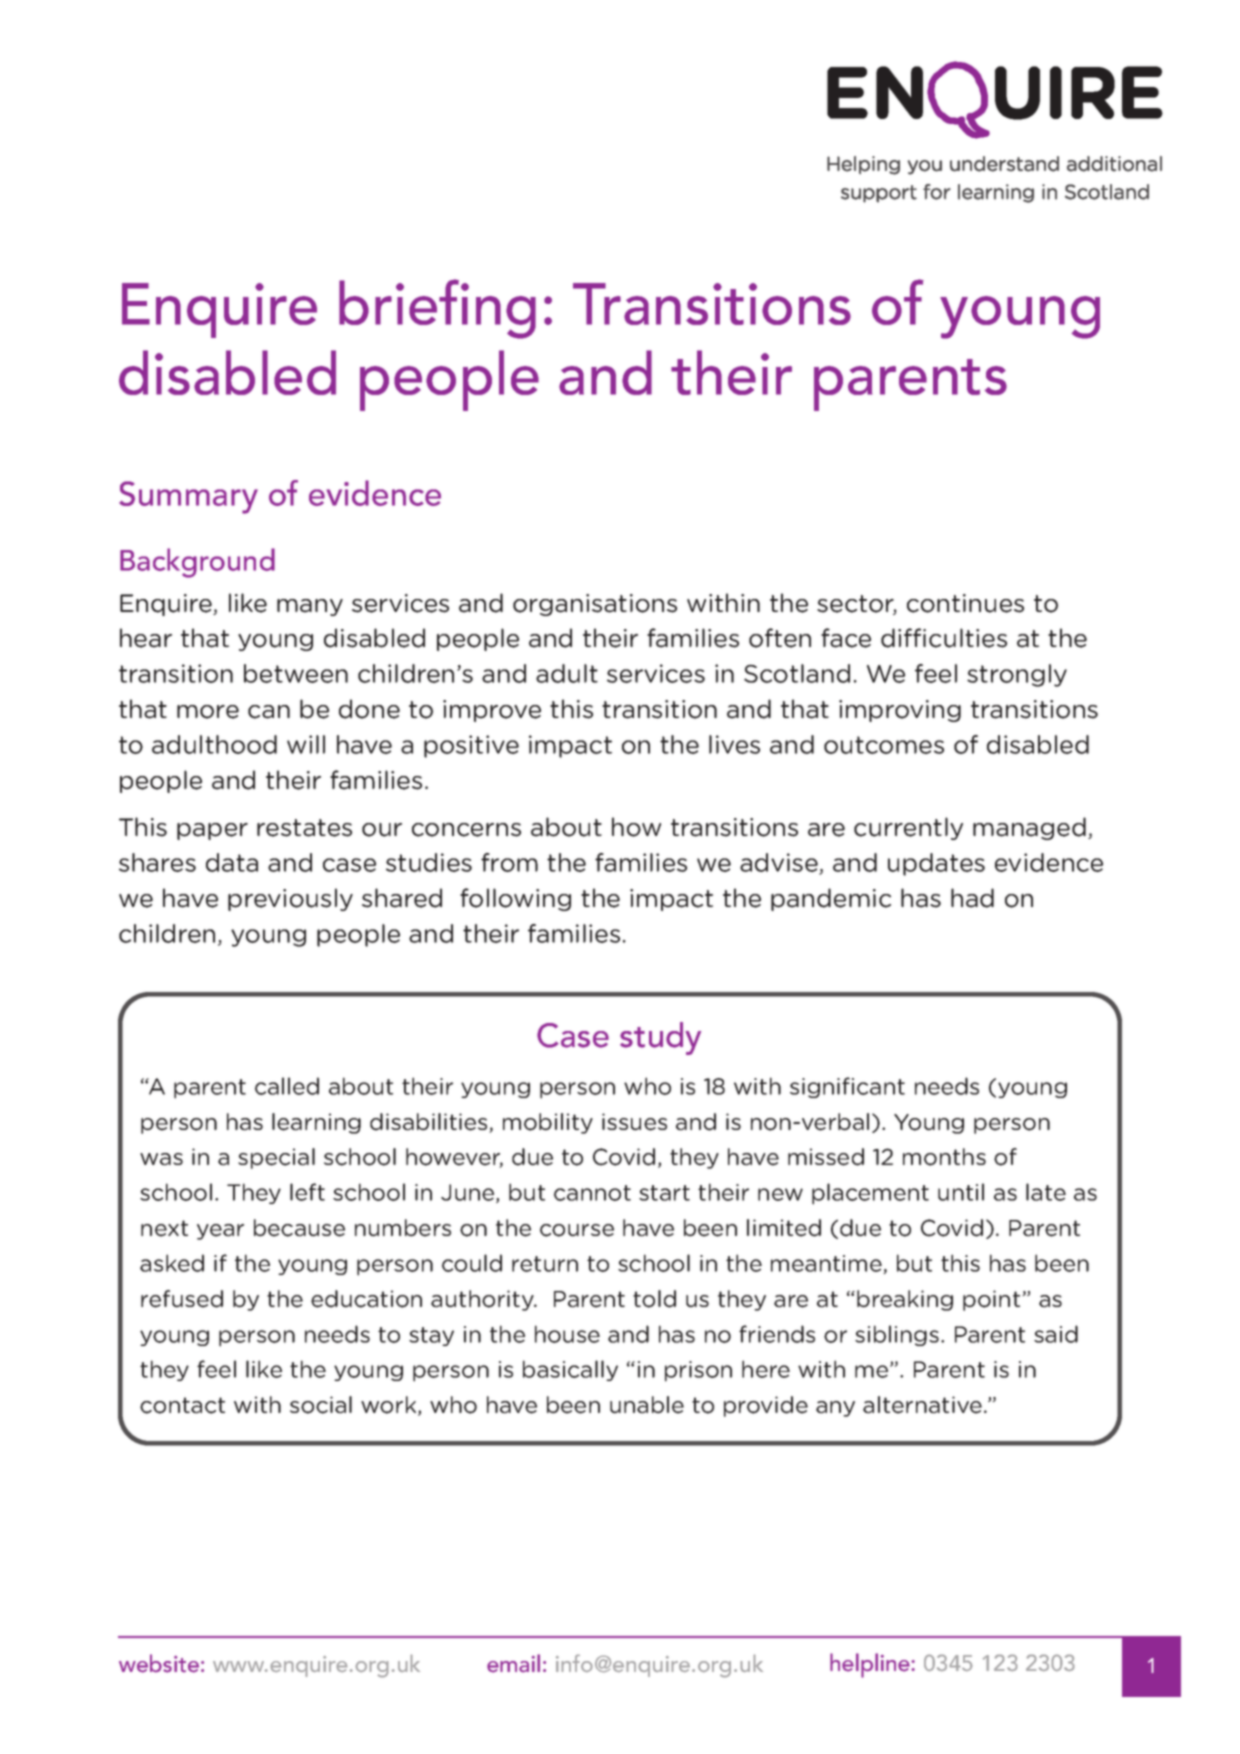 The image size is (1240, 1754). I want to click on email, so click(513, 1663).
